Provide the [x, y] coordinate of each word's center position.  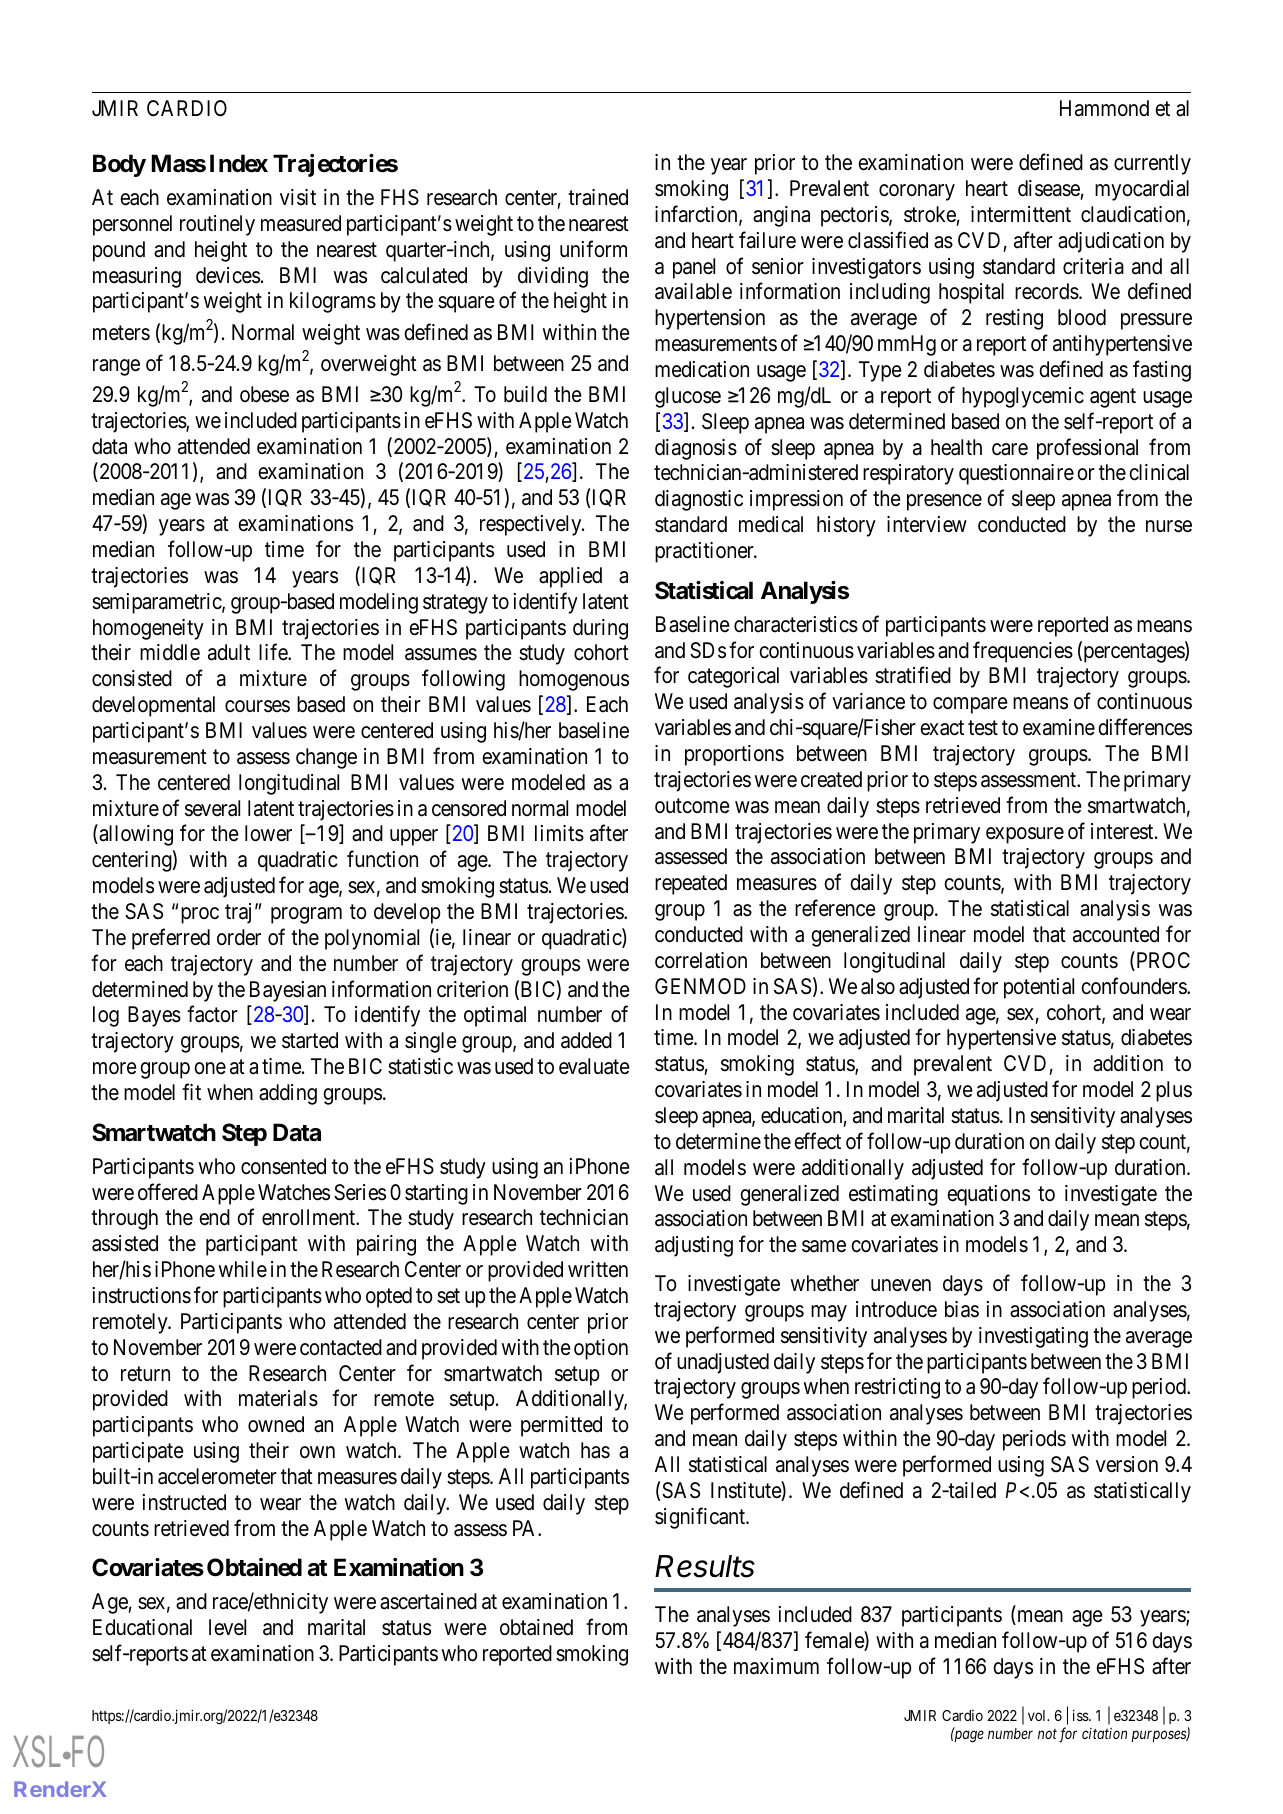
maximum [776, 1666]
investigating [1033, 1337]
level [227, 1627]
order [239, 937]
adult [229, 652]
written [598, 1269]
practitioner [705, 552]
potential [1039, 988]
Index [239, 163]
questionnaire [1016, 474]
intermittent [1021, 214]
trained [598, 197]
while [243, 1269]
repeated [691, 884]
